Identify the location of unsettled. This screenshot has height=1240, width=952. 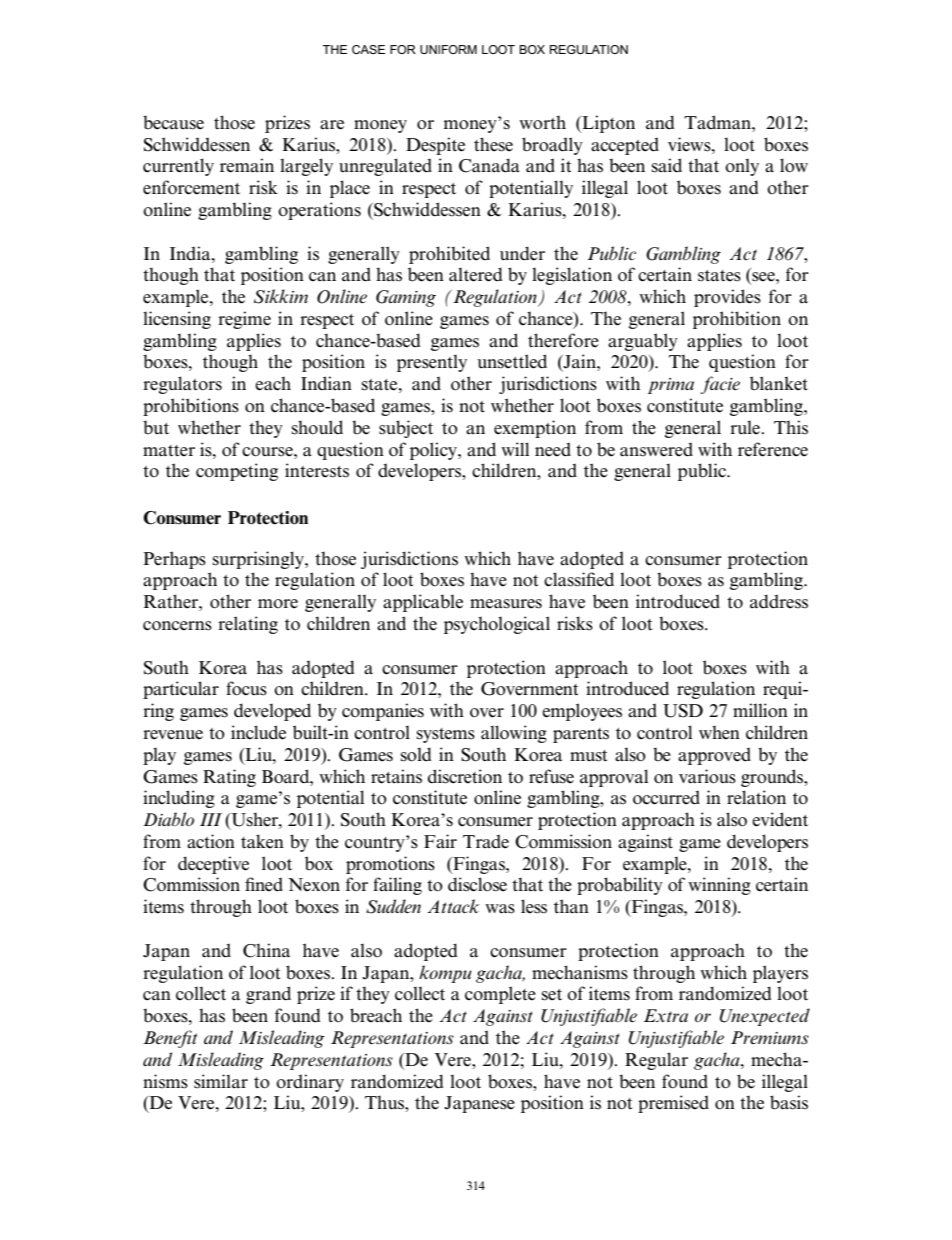
(512, 361).
